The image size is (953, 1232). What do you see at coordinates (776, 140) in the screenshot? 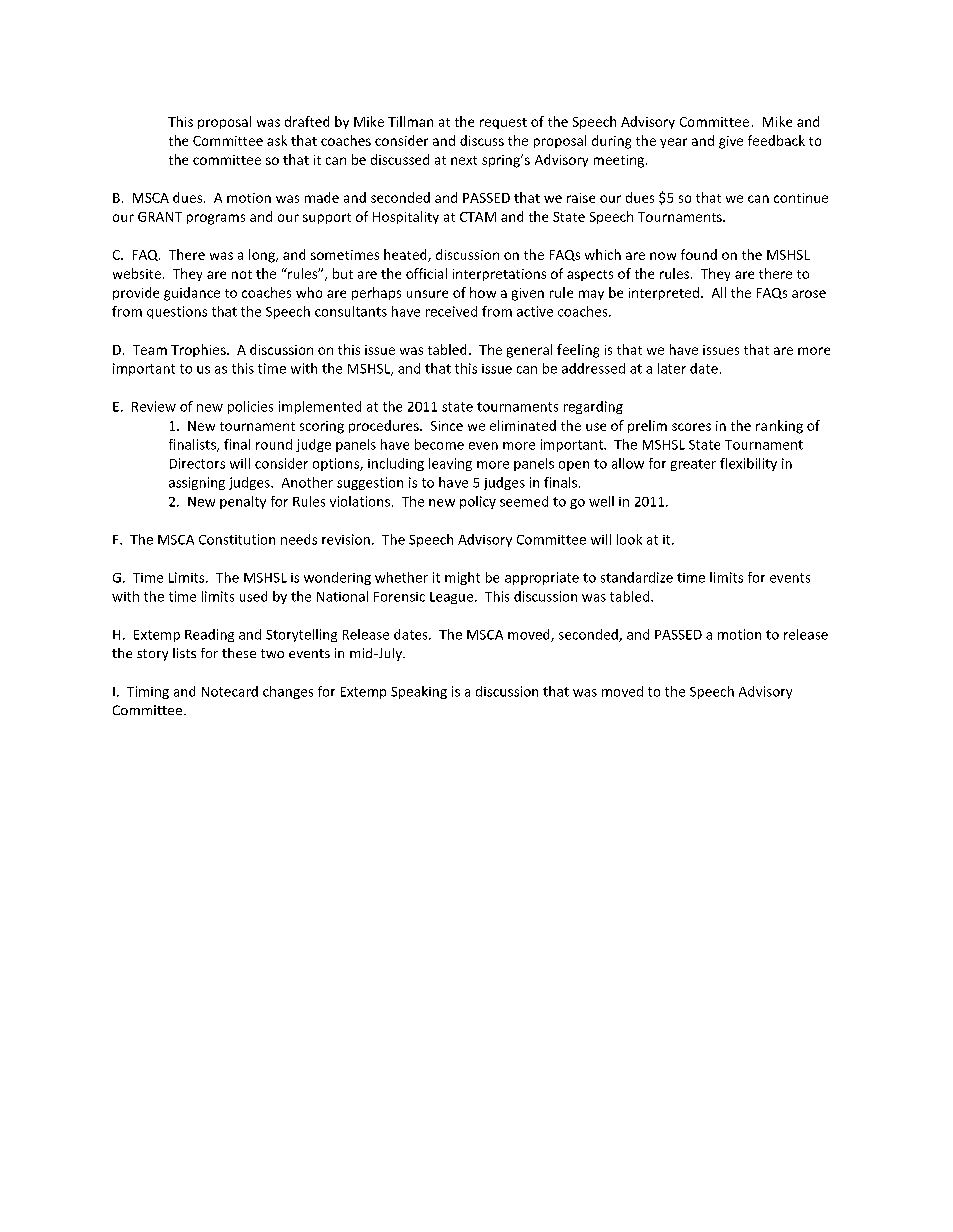
I see `feedback` at bounding box center [776, 140].
